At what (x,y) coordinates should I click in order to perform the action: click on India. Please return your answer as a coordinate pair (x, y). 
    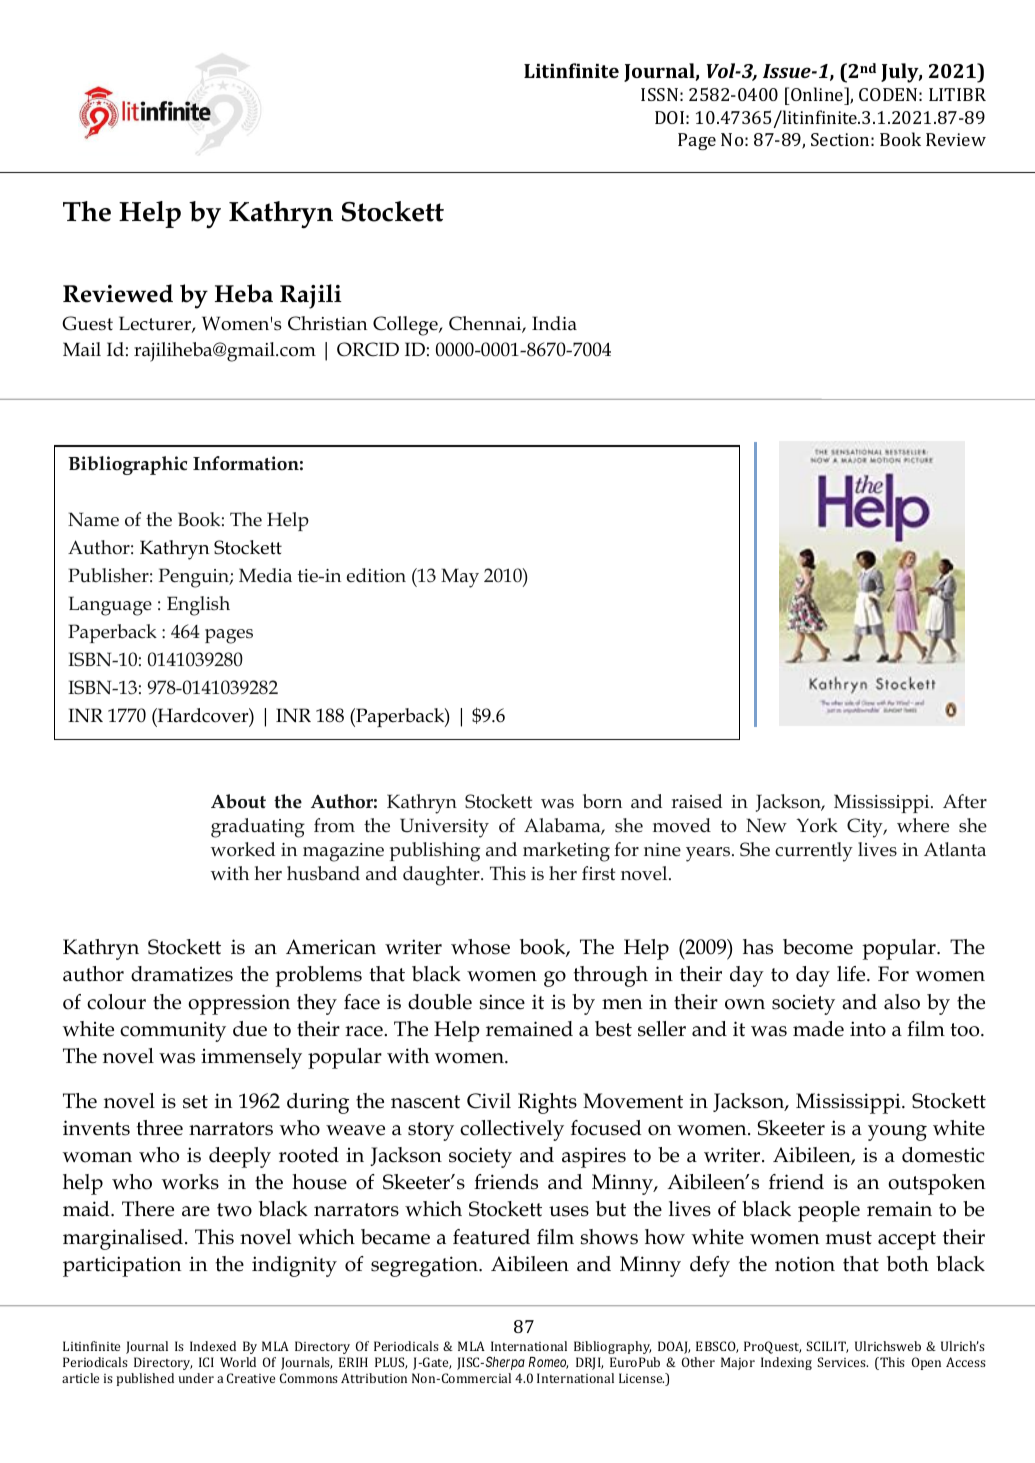
    Looking at the image, I should click on (554, 323).
